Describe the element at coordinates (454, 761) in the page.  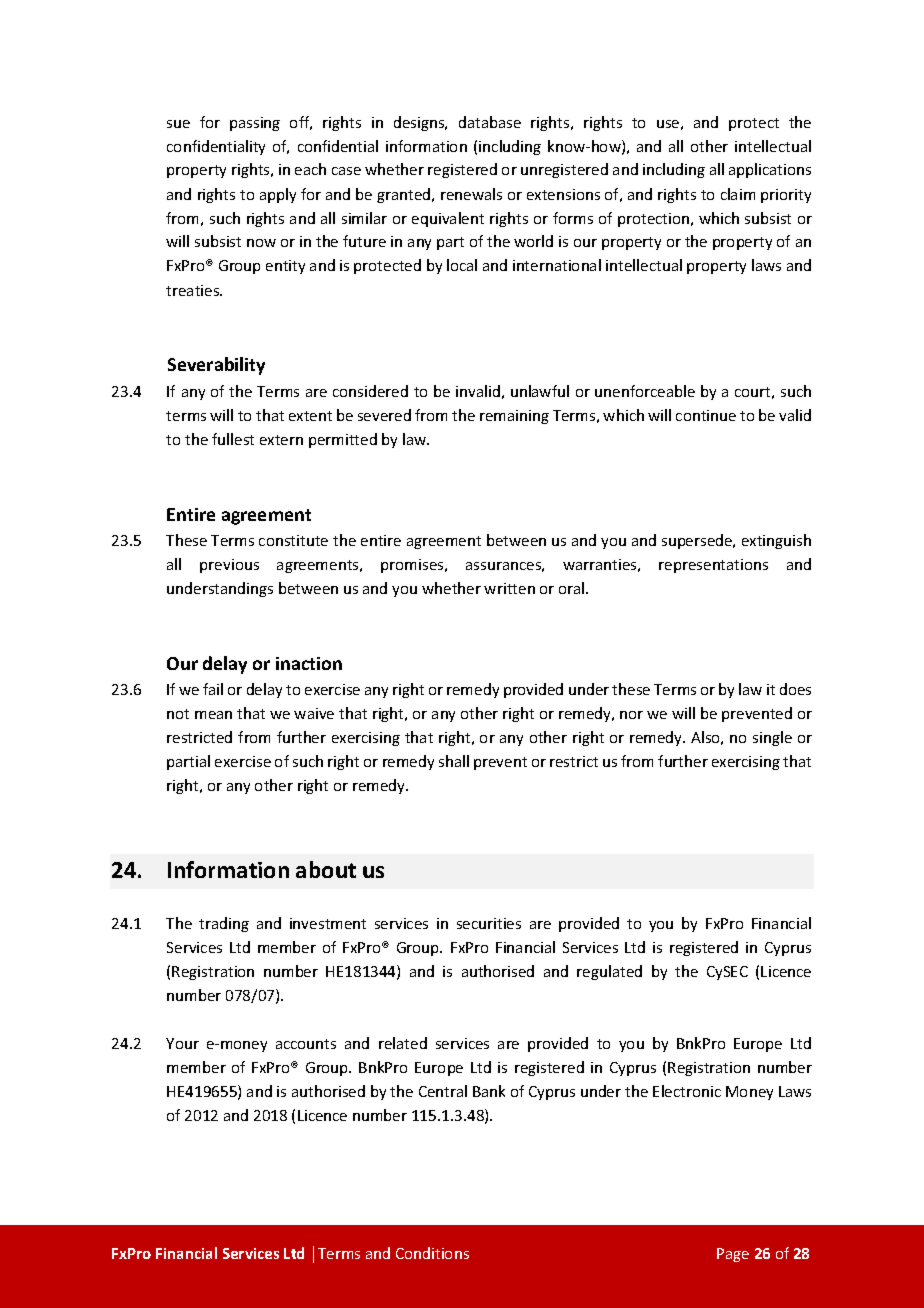
I see `shall` at that location.
